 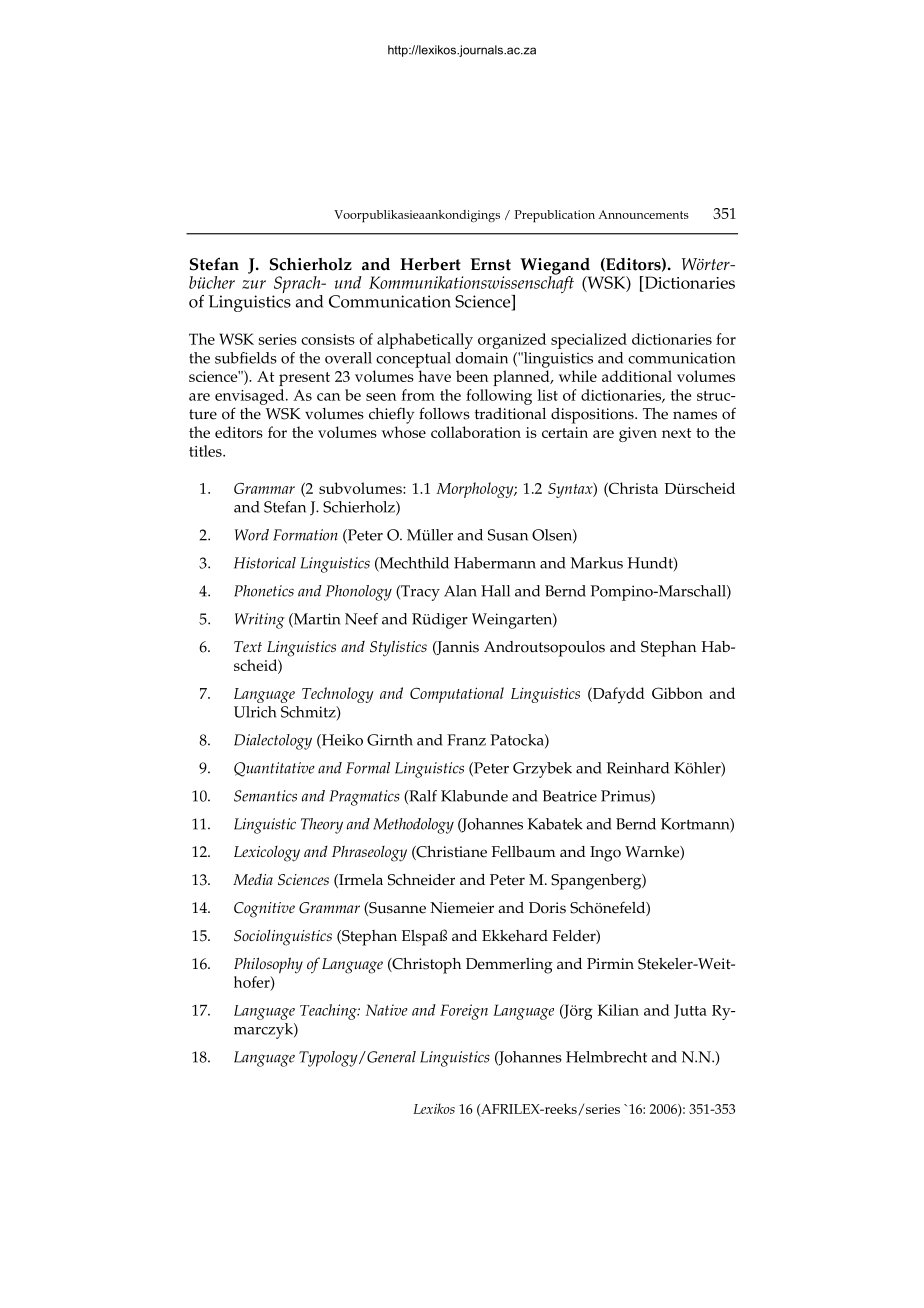 I want to click on Foreign, so click(x=464, y=1012).
